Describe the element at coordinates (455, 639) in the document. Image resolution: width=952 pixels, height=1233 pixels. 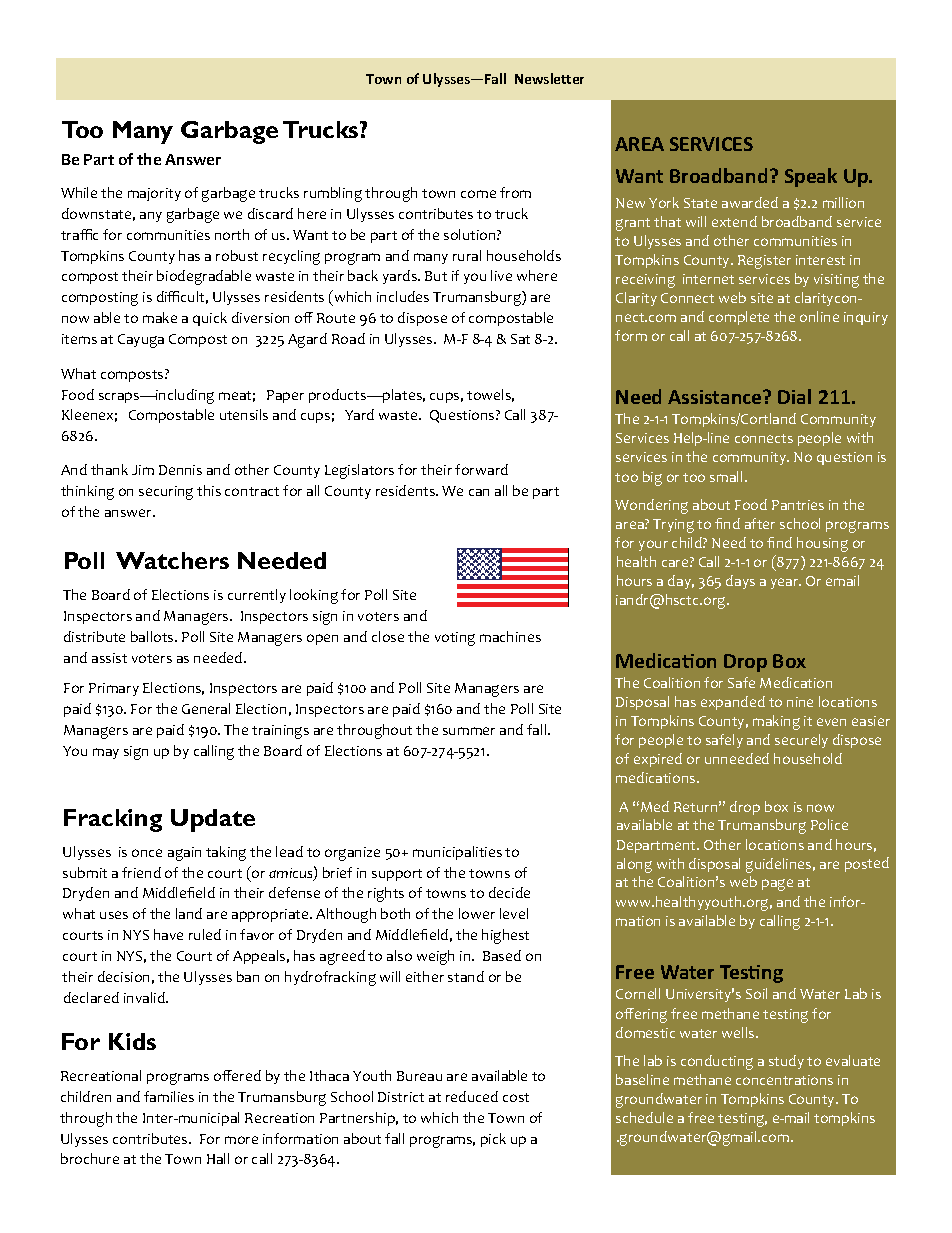
I see `voting` at that location.
